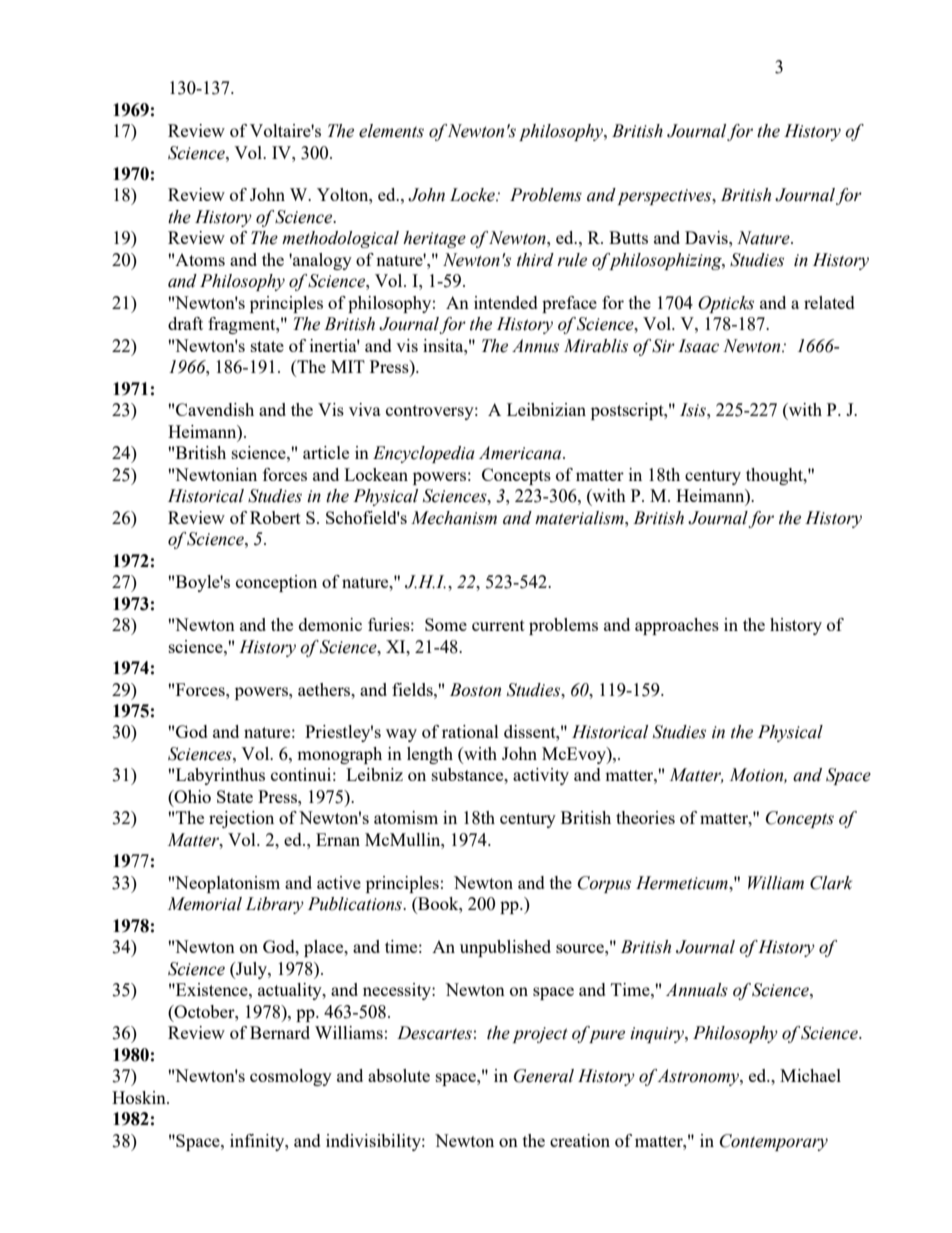  I want to click on Americana, so click(521, 453).
